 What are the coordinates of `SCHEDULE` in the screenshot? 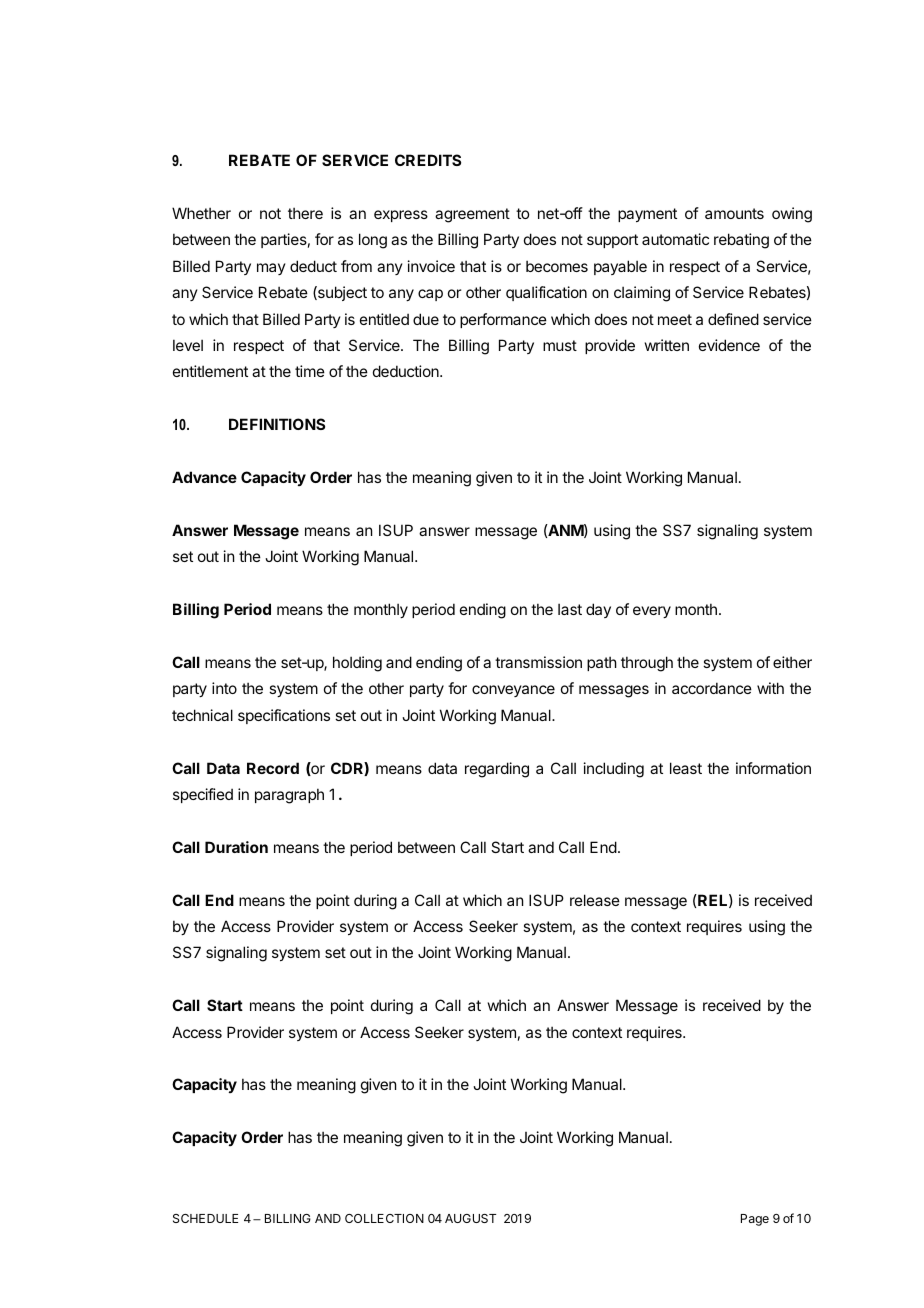 It's located at (205, 1218).
